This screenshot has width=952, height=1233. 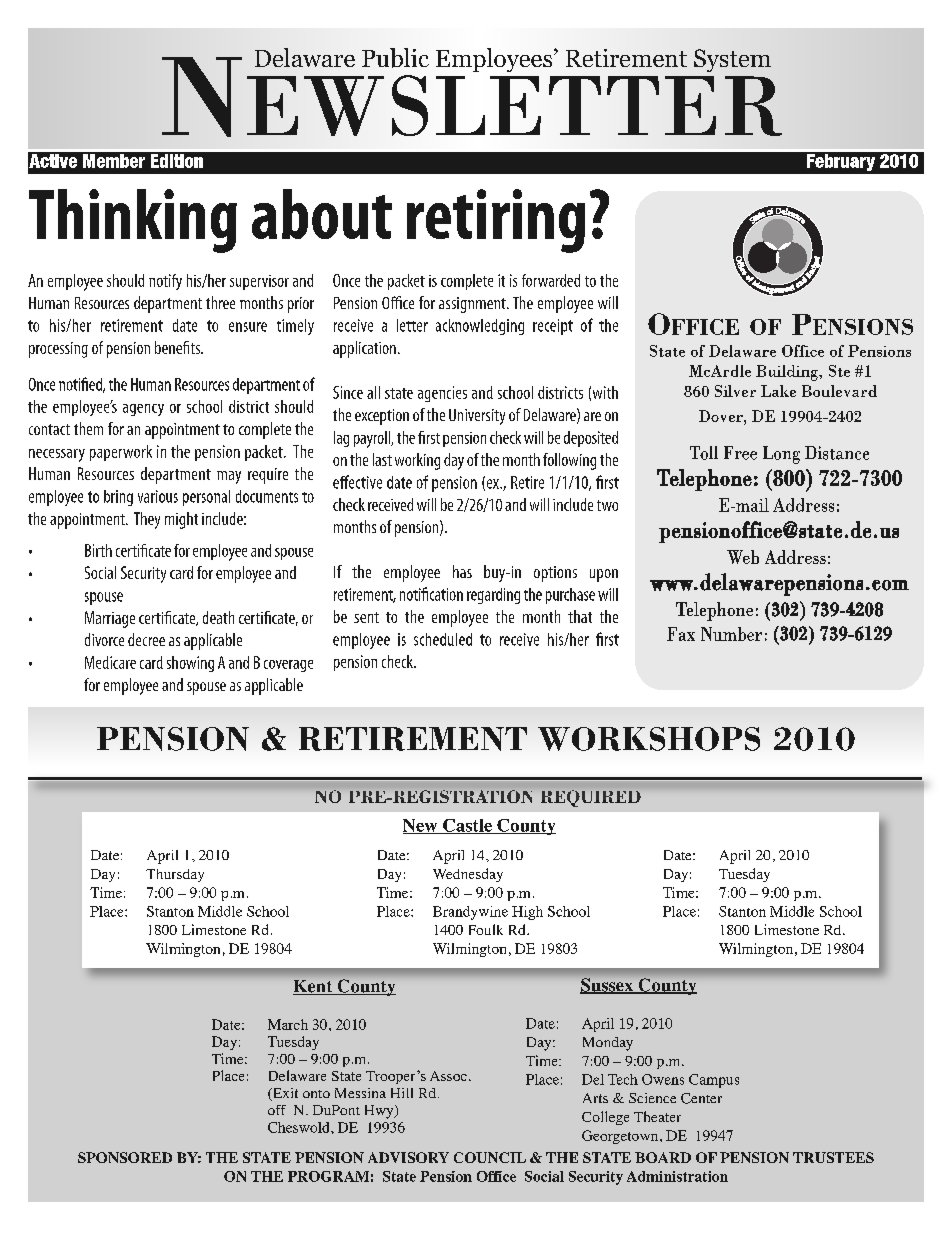 What do you see at coordinates (395, 58) in the screenshot?
I see `Public` at bounding box center [395, 58].
